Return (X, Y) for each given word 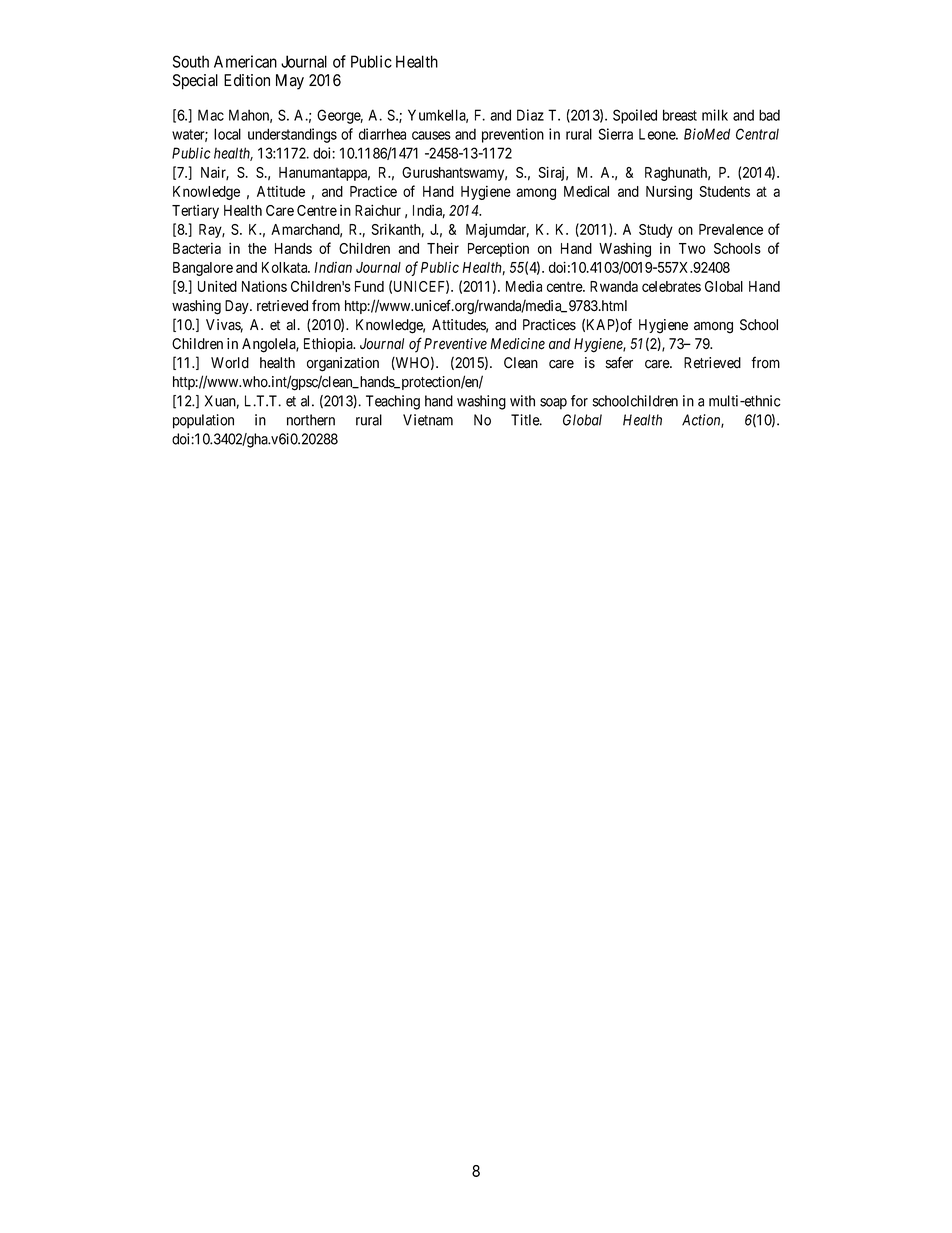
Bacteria (197, 248)
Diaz (530, 115)
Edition (247, 80)
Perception (498, 249)
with (522, 401)
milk (715, 115)
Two (692, 248)
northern (311, 420)
